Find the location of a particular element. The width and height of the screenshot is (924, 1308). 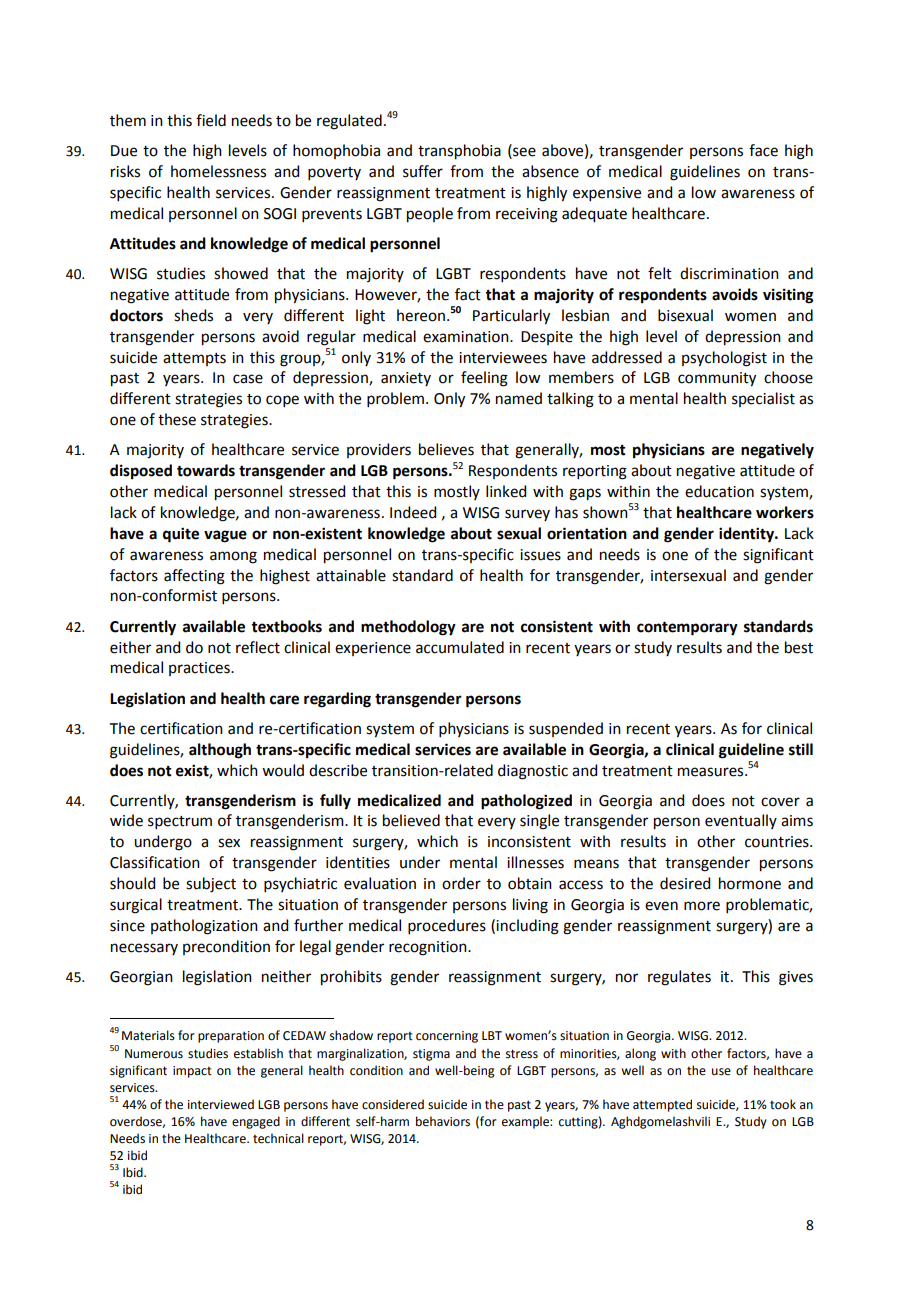

believed is located at coordinates (411, 820).
